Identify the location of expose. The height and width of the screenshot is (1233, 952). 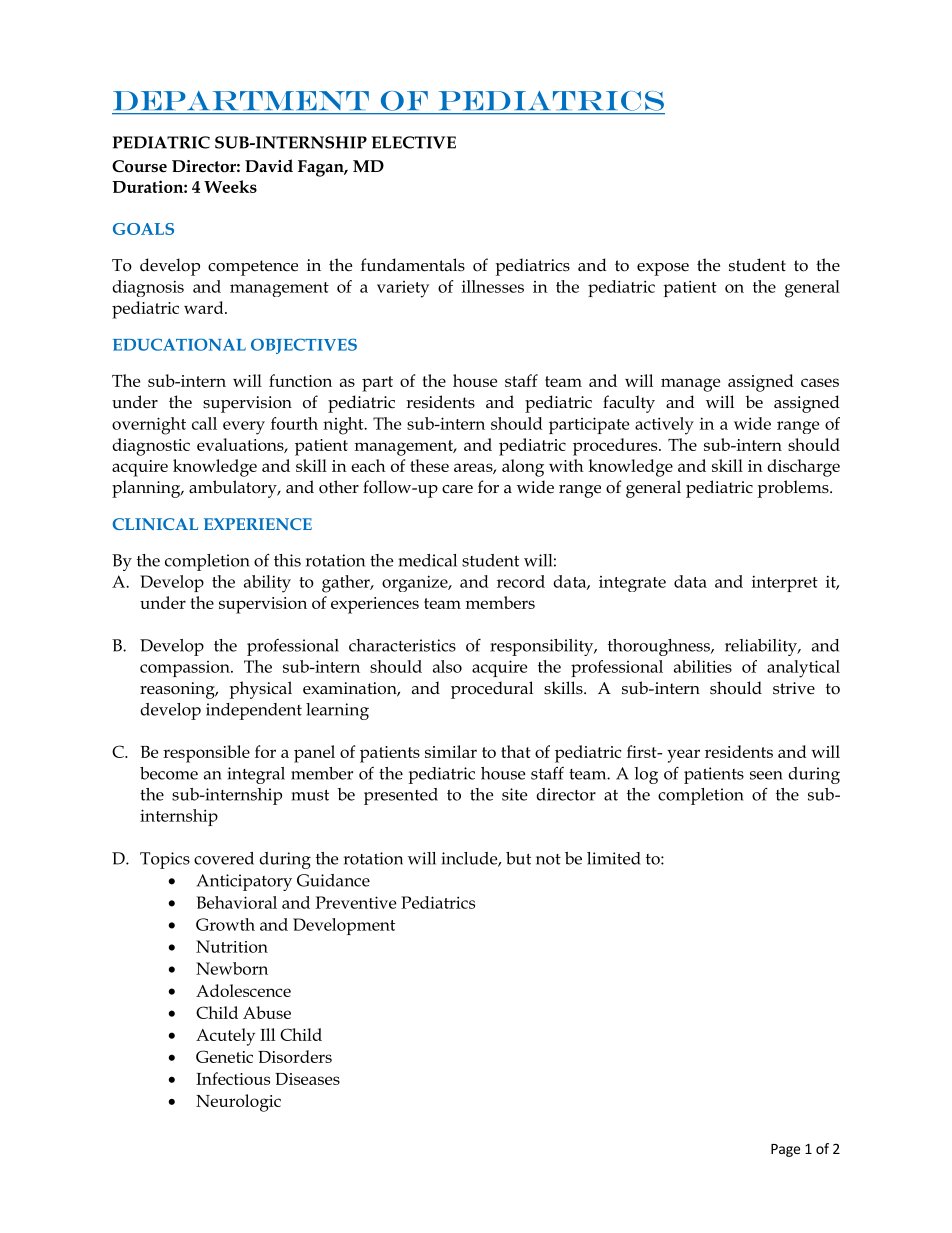
(663, 269).
